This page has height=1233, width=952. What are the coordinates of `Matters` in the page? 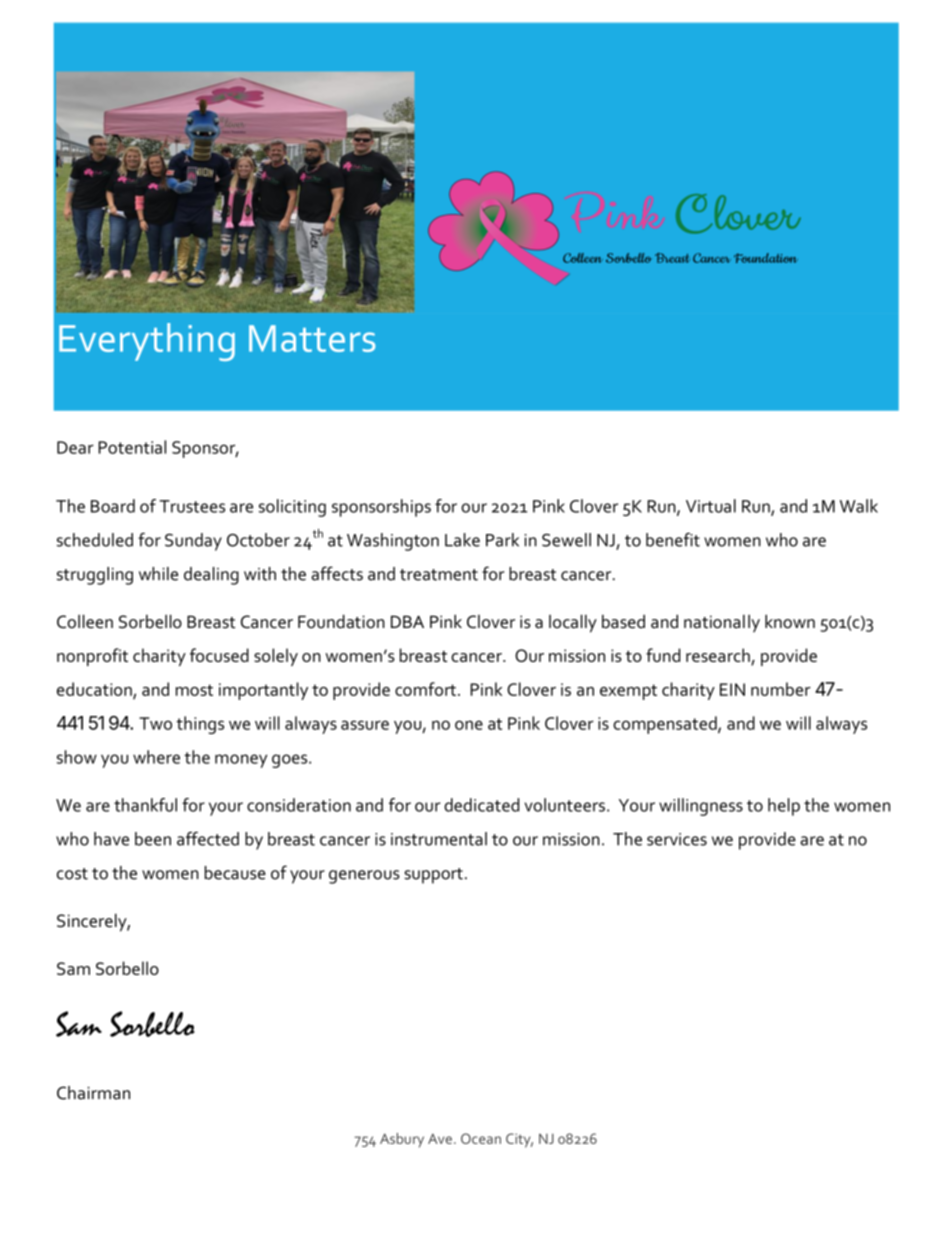 It's located at (312, 338).
